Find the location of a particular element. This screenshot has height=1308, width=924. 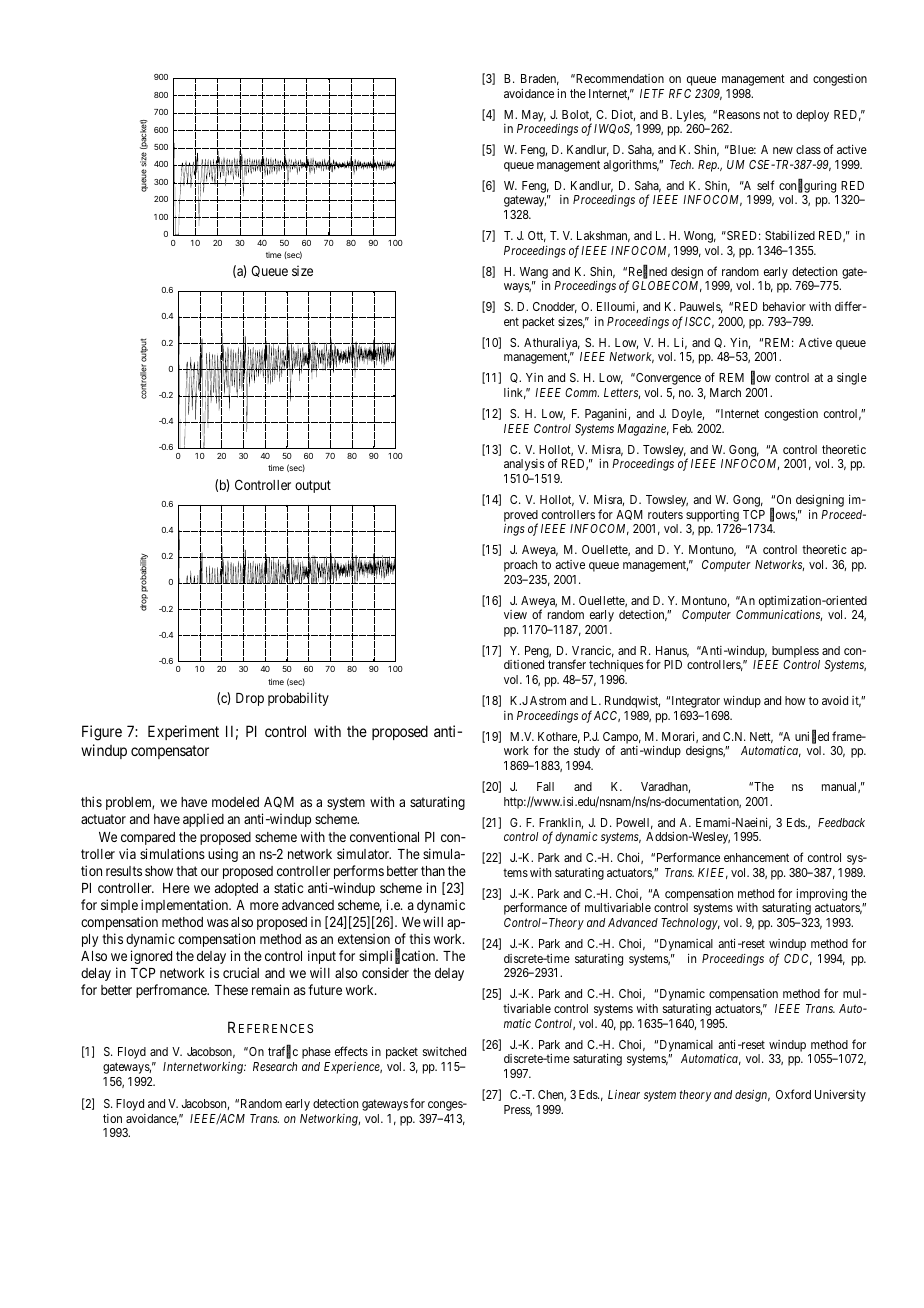

analysis is located at coordinates (524, 465).
